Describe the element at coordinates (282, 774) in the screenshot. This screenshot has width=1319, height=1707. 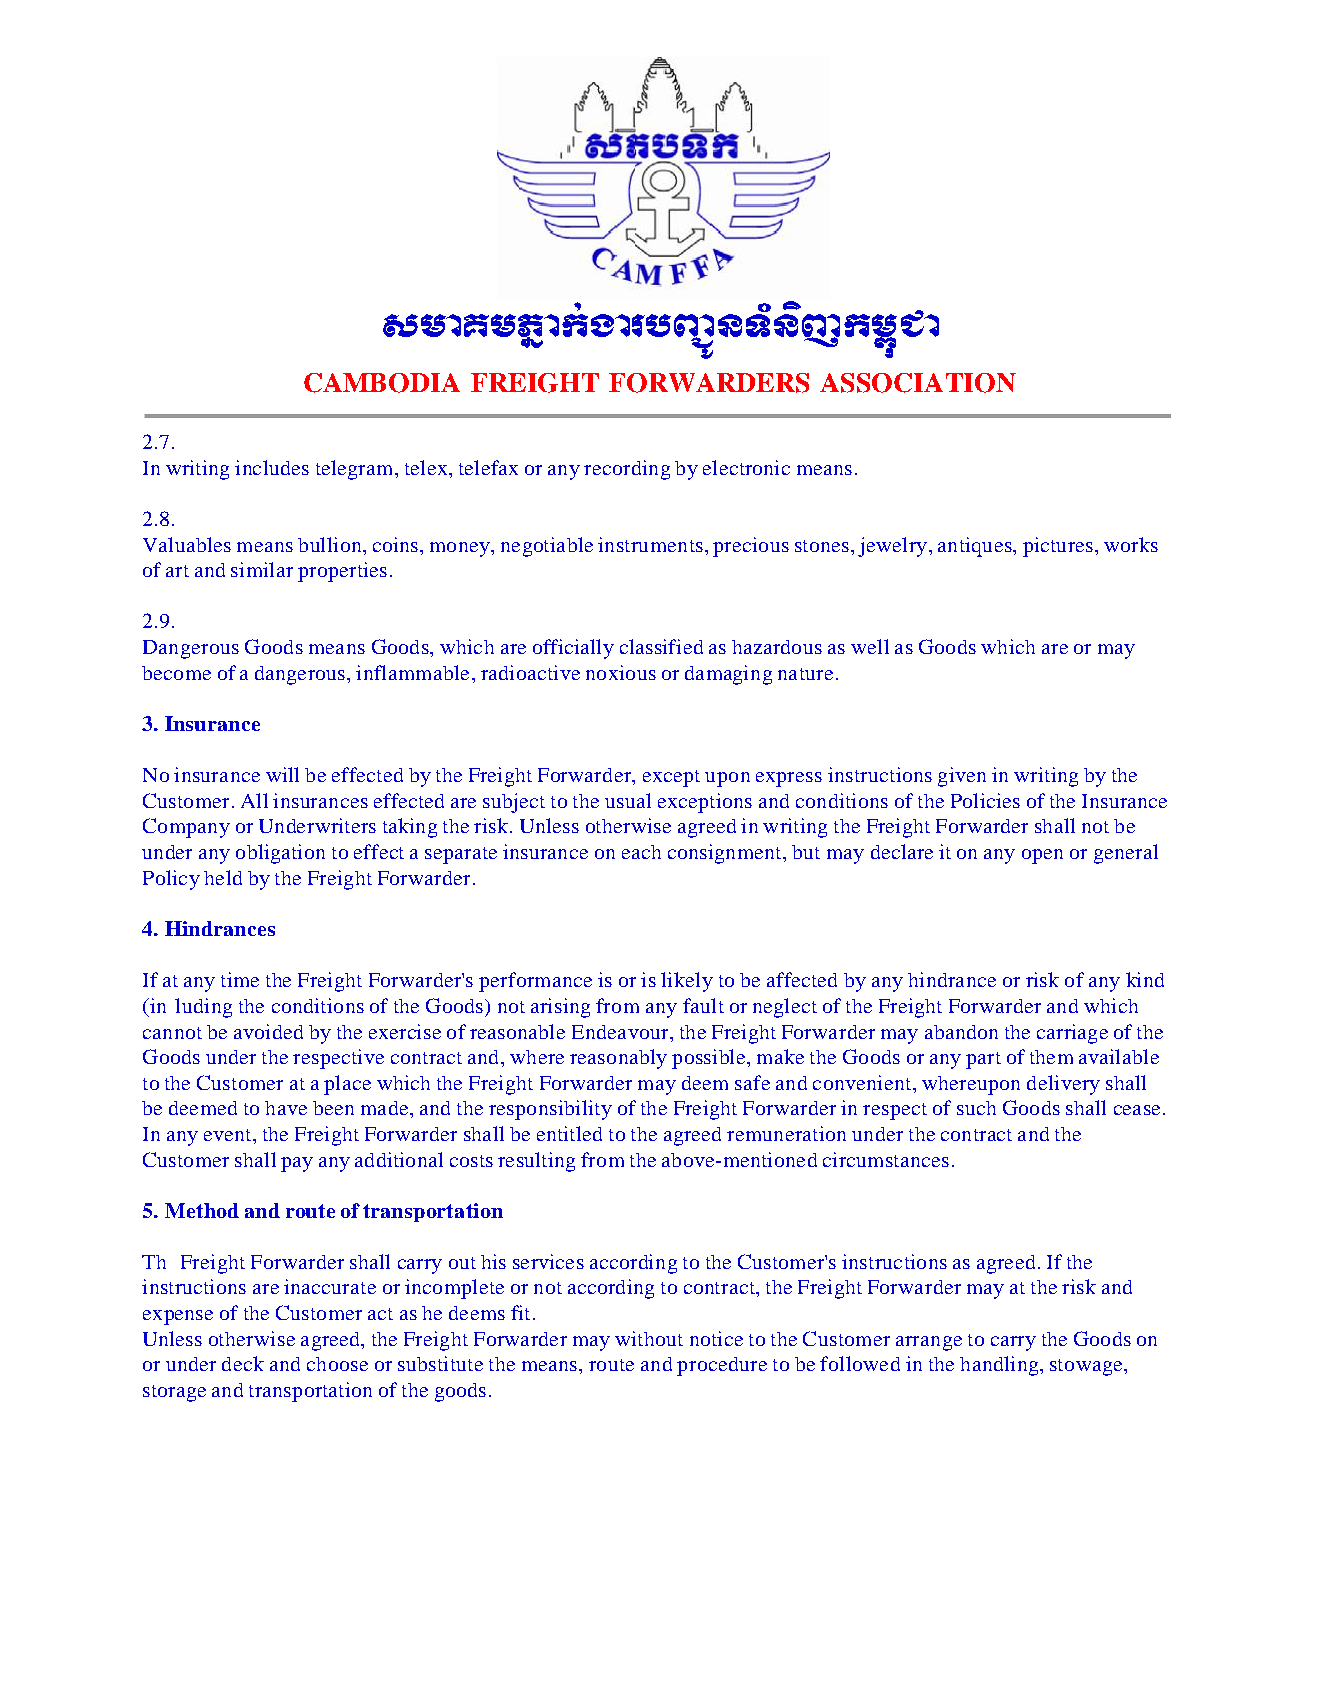
I see `will` at that location.
